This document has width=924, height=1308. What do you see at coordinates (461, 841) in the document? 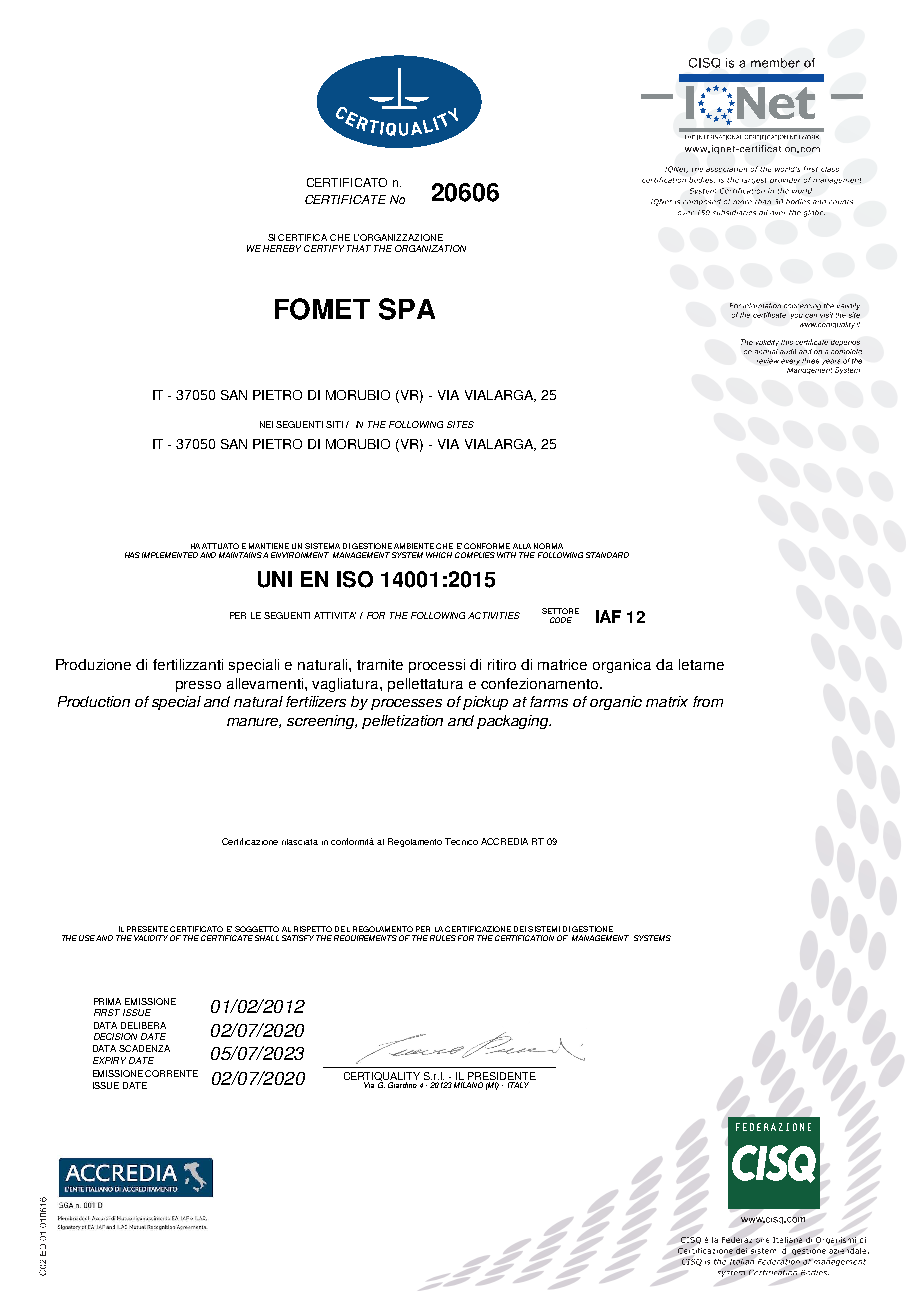
I see `Tecnico` at bounding box center [461, 841].
